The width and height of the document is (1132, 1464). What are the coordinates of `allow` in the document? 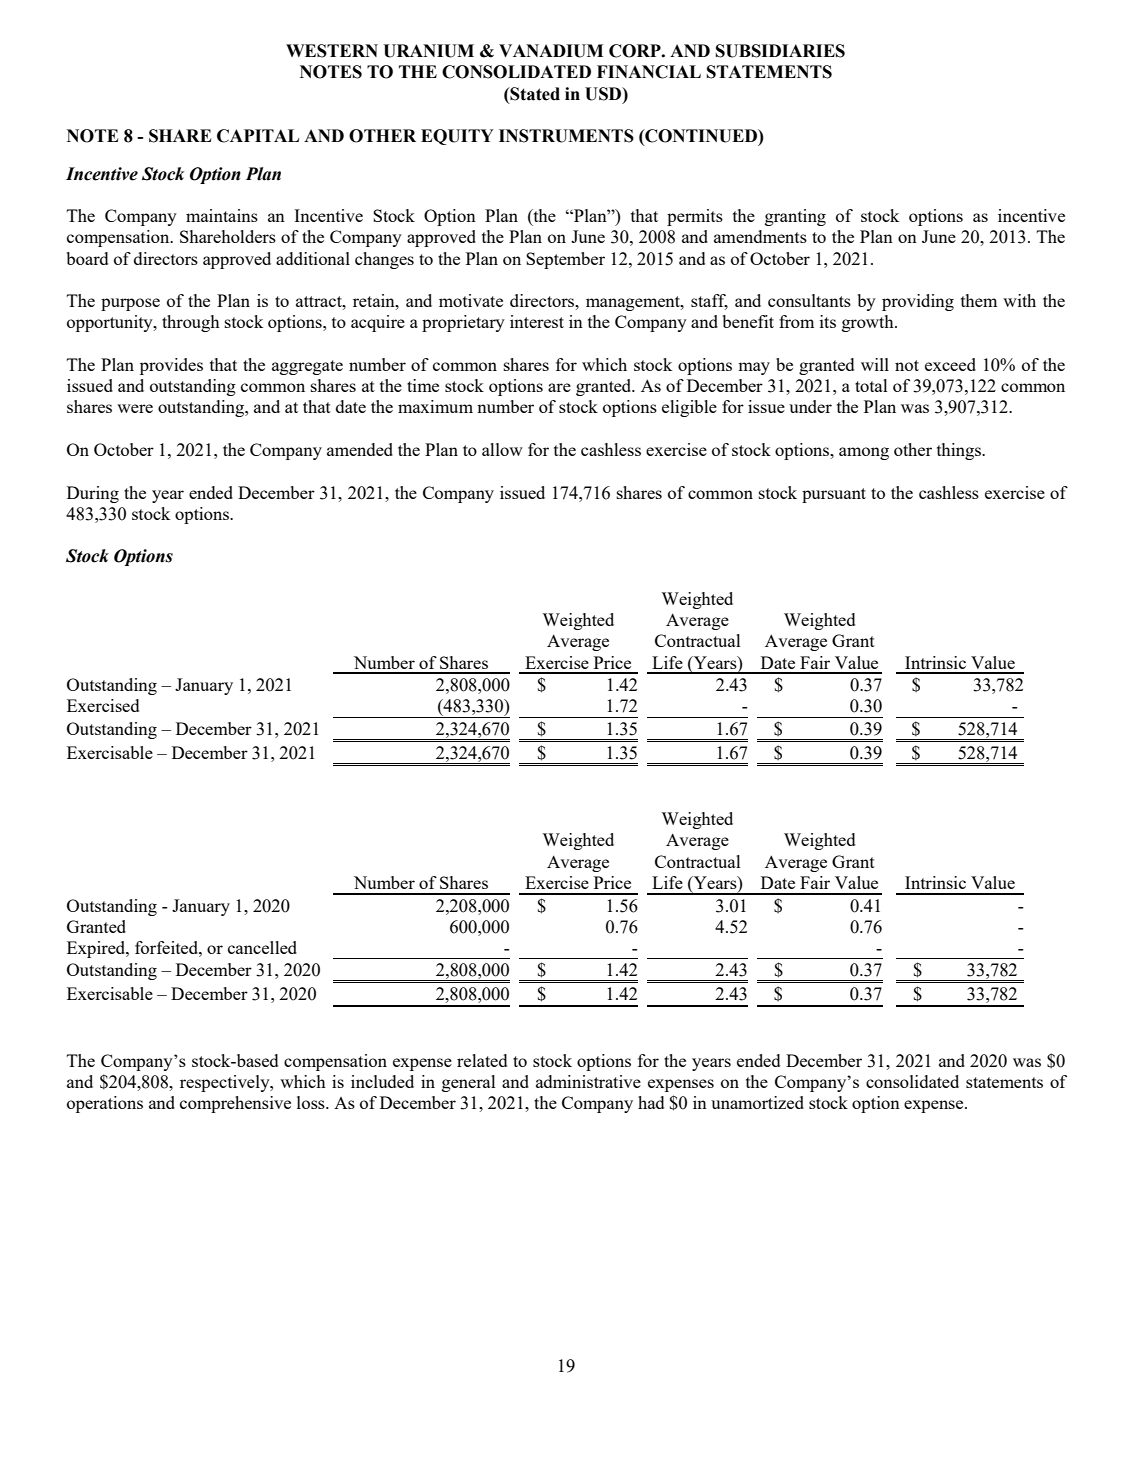 It's located at (502, 449).
